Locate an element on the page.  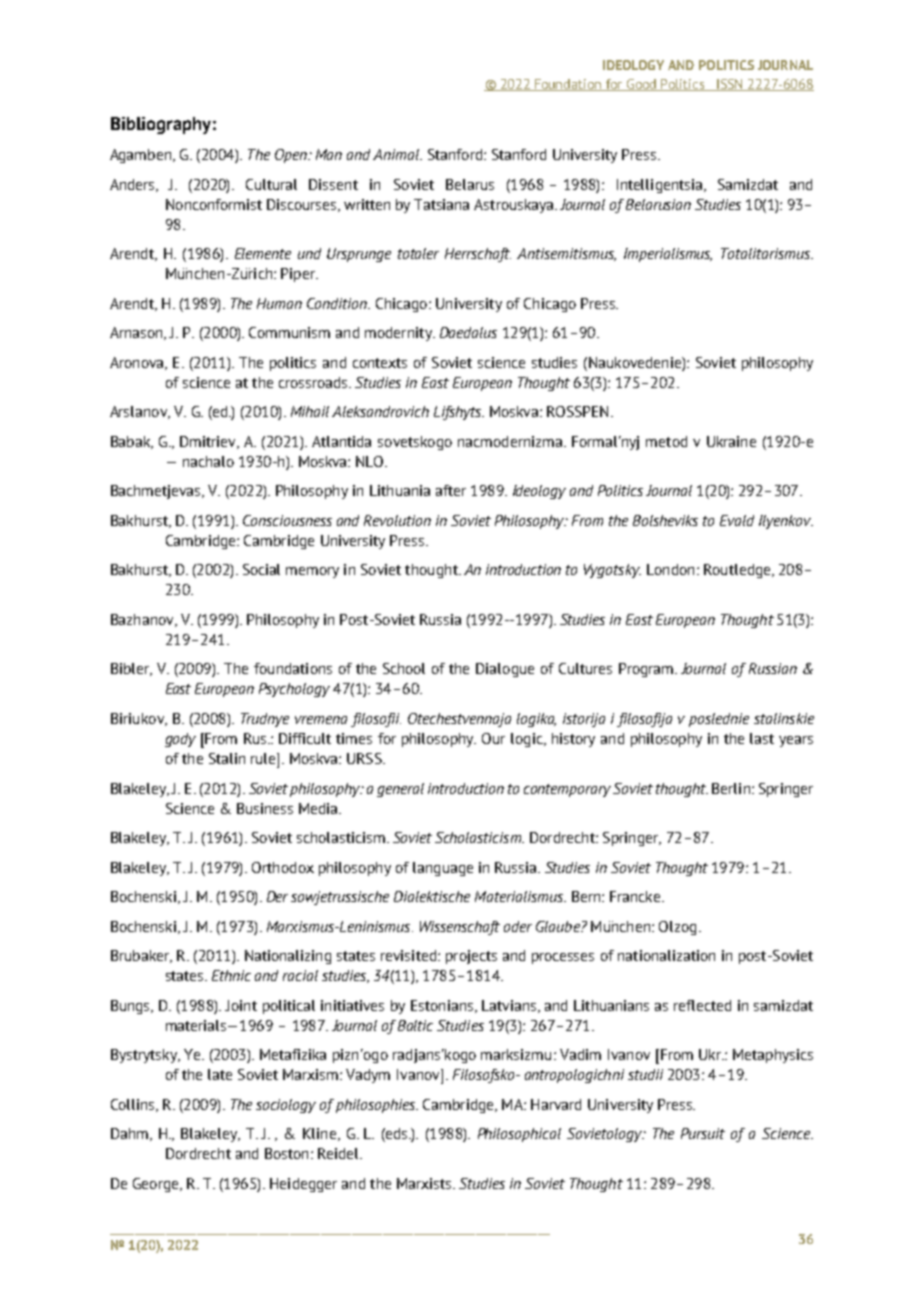
language is located at coordinates (443, 869).
